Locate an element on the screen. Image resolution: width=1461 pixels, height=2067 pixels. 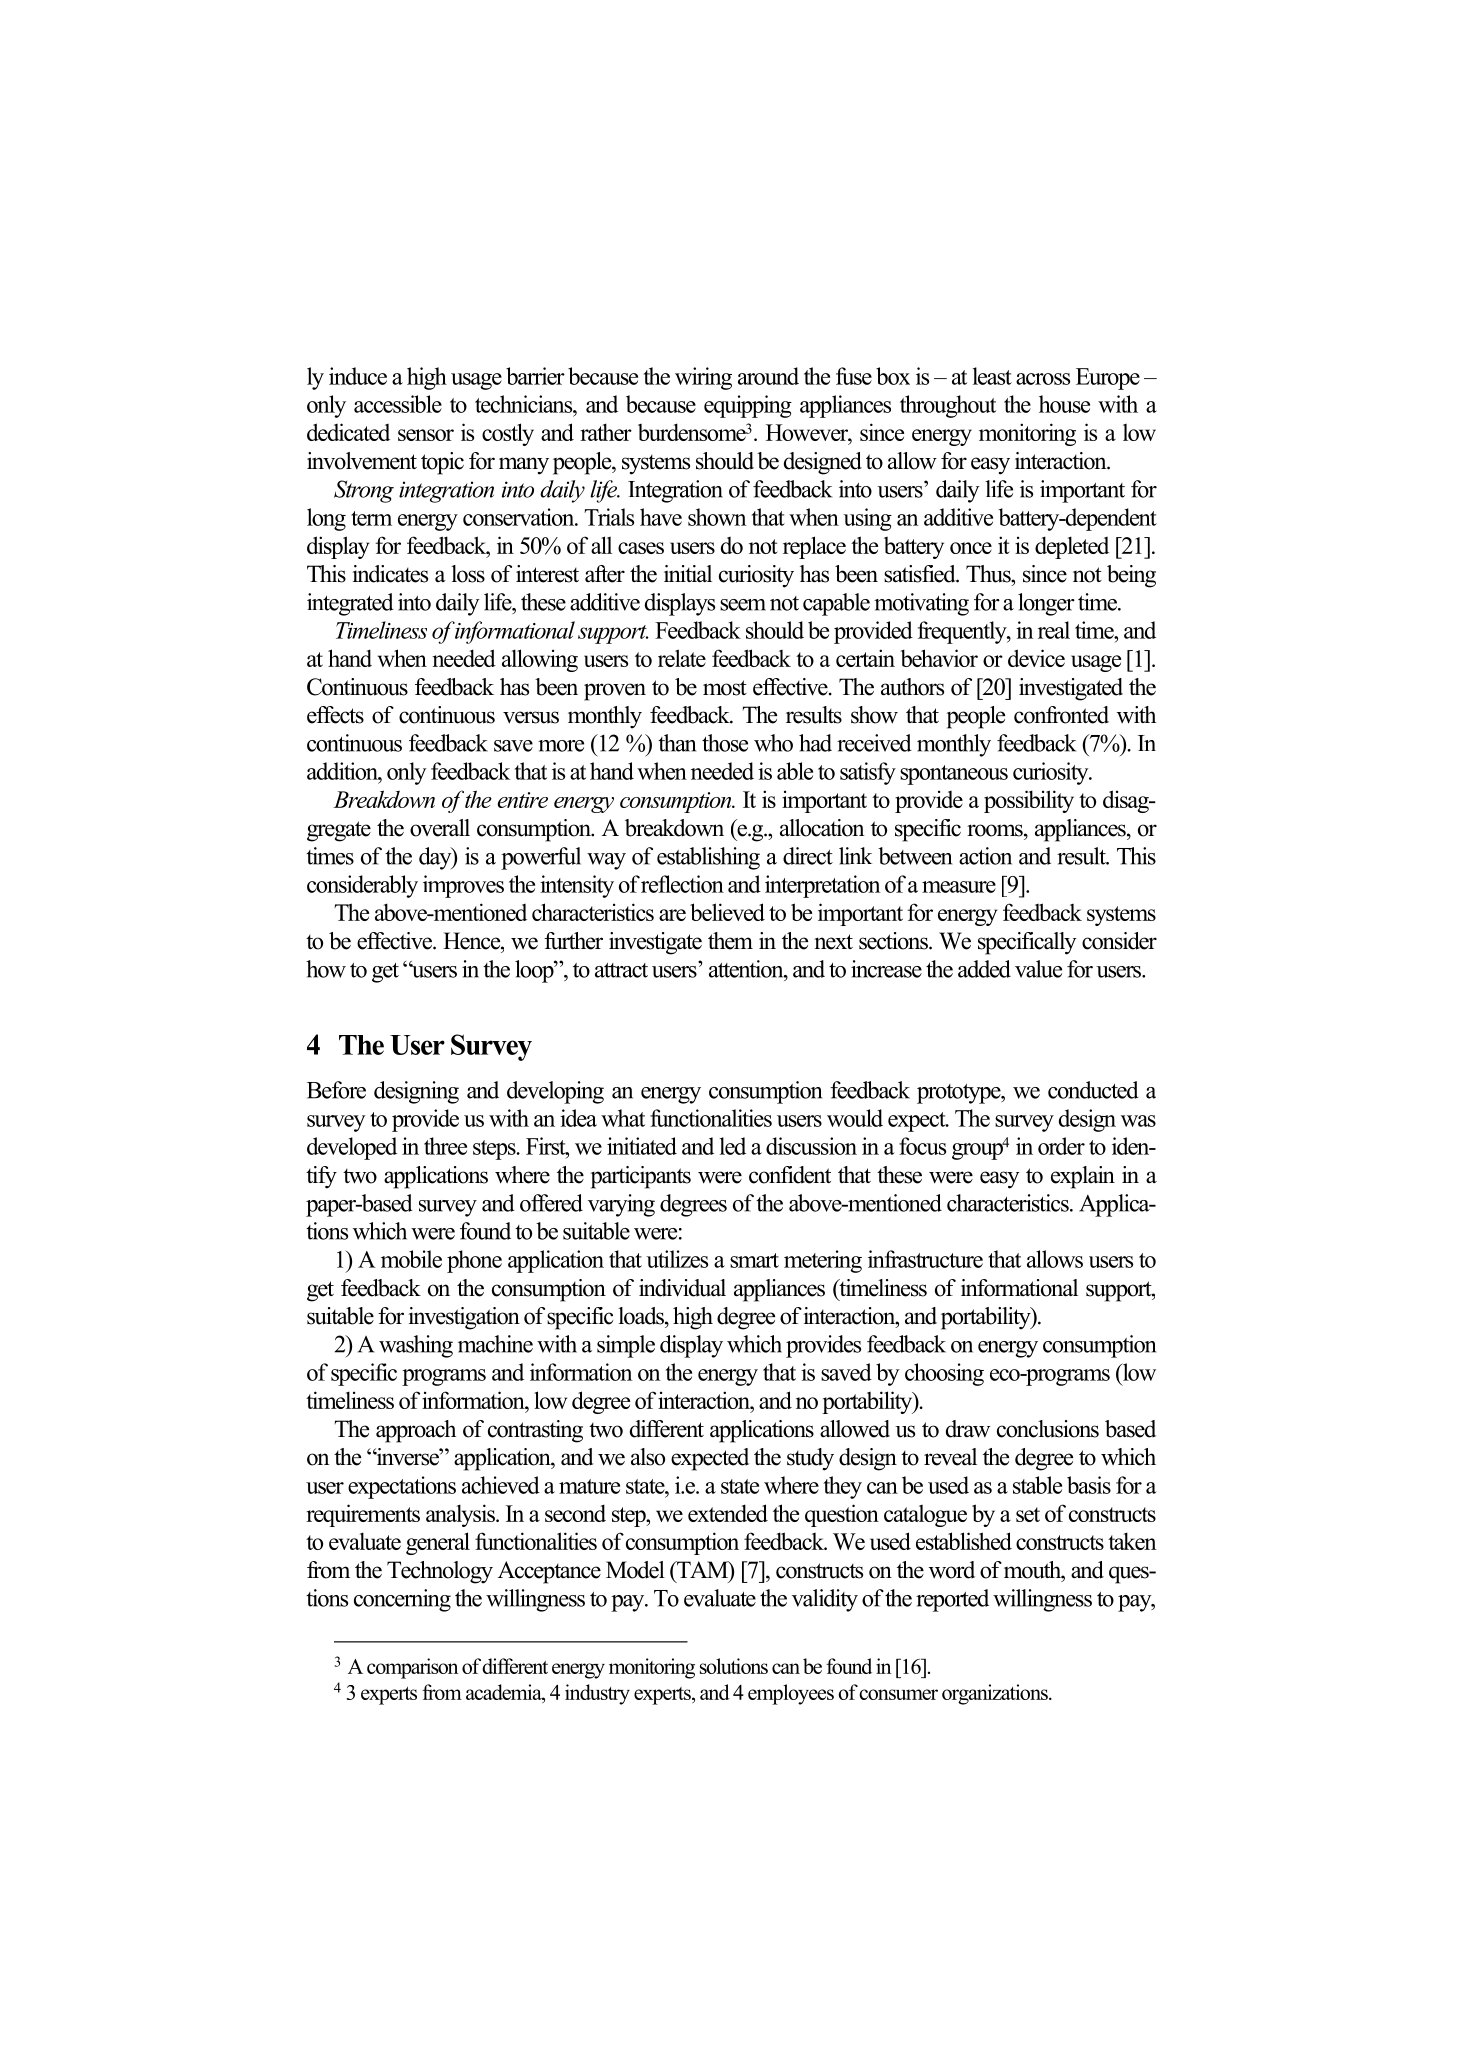
overall is located at coordinates (440, 828).
